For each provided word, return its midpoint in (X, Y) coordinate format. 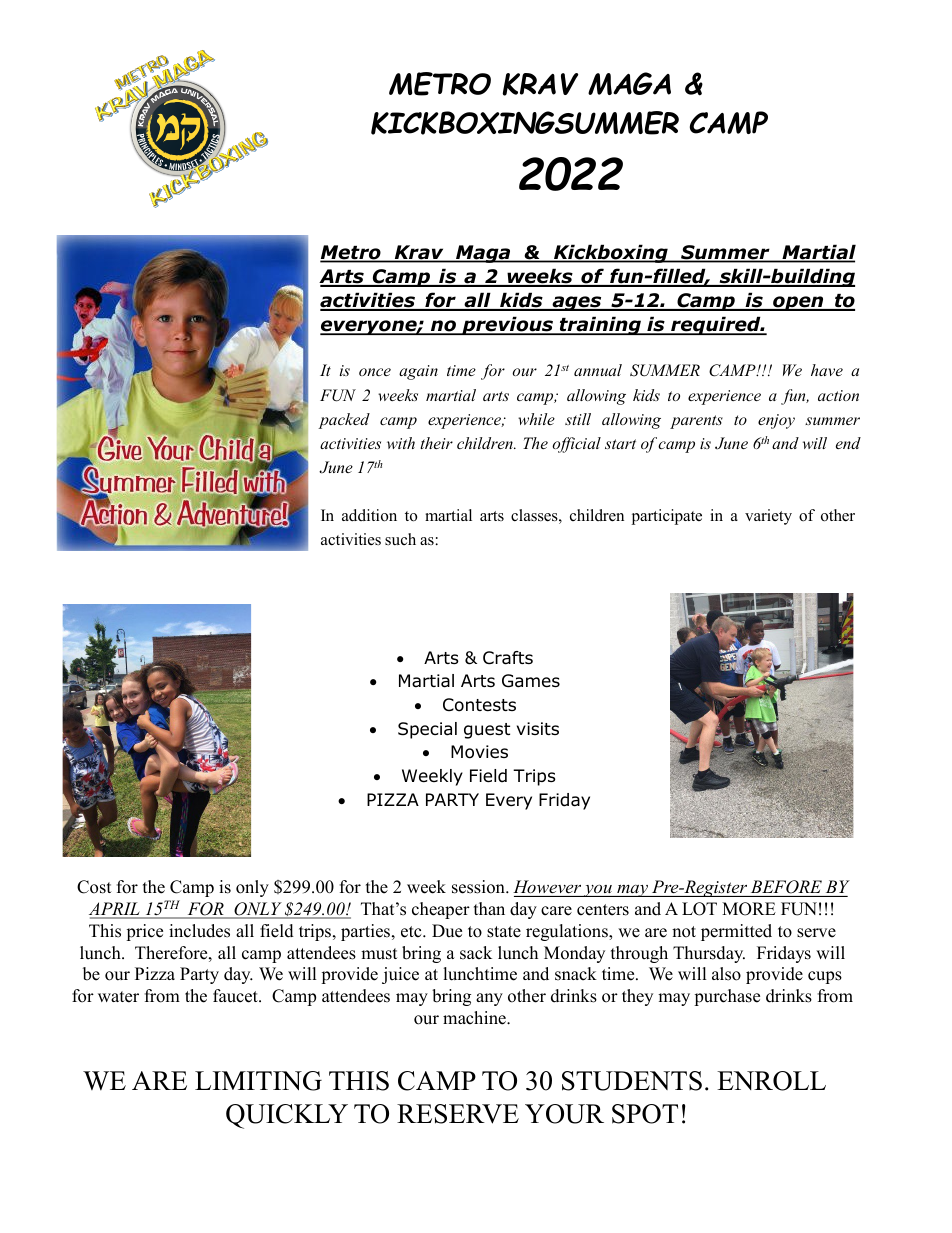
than (489, 908)
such (400, 539)
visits (538, 728)
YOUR (564, 1114)
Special (427, 730)
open (798, 303)
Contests (479, 705)
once (375, 372)
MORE (749, 909)
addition (369, 515)
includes (199, 931)
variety (768, 517)
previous (508, 325)
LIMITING (258, 1081)
